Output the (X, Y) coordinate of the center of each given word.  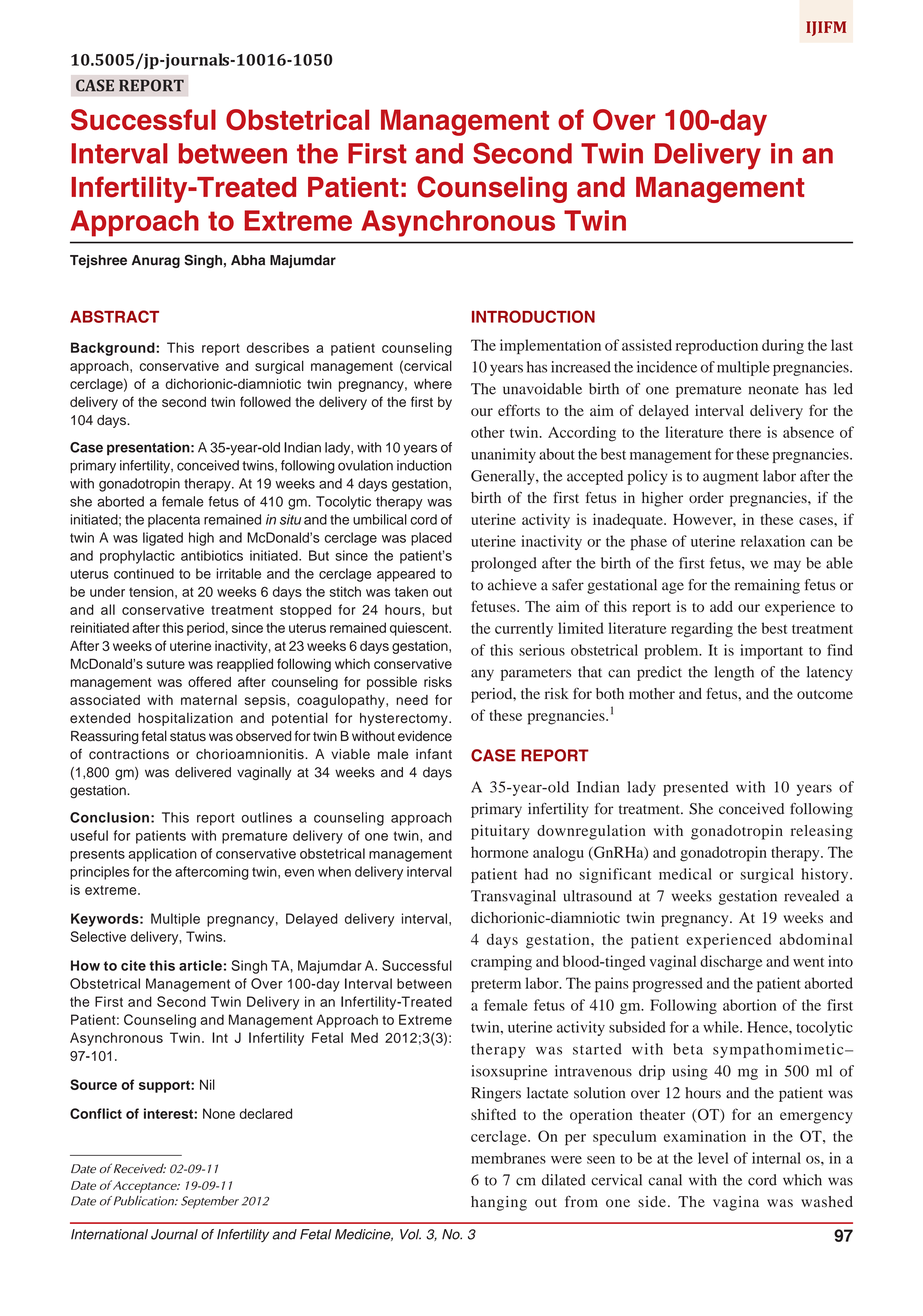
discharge (731, 963)
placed (431, 539)
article (200, 965)
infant (434, 754)
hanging (499, 1203)
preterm (496, 985)
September (210, 1202)
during (783, 346)
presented (695, 788)
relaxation (773, 541)
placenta (174, 521)
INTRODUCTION (533, 316)
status (188, 737)
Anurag (156, 261)
